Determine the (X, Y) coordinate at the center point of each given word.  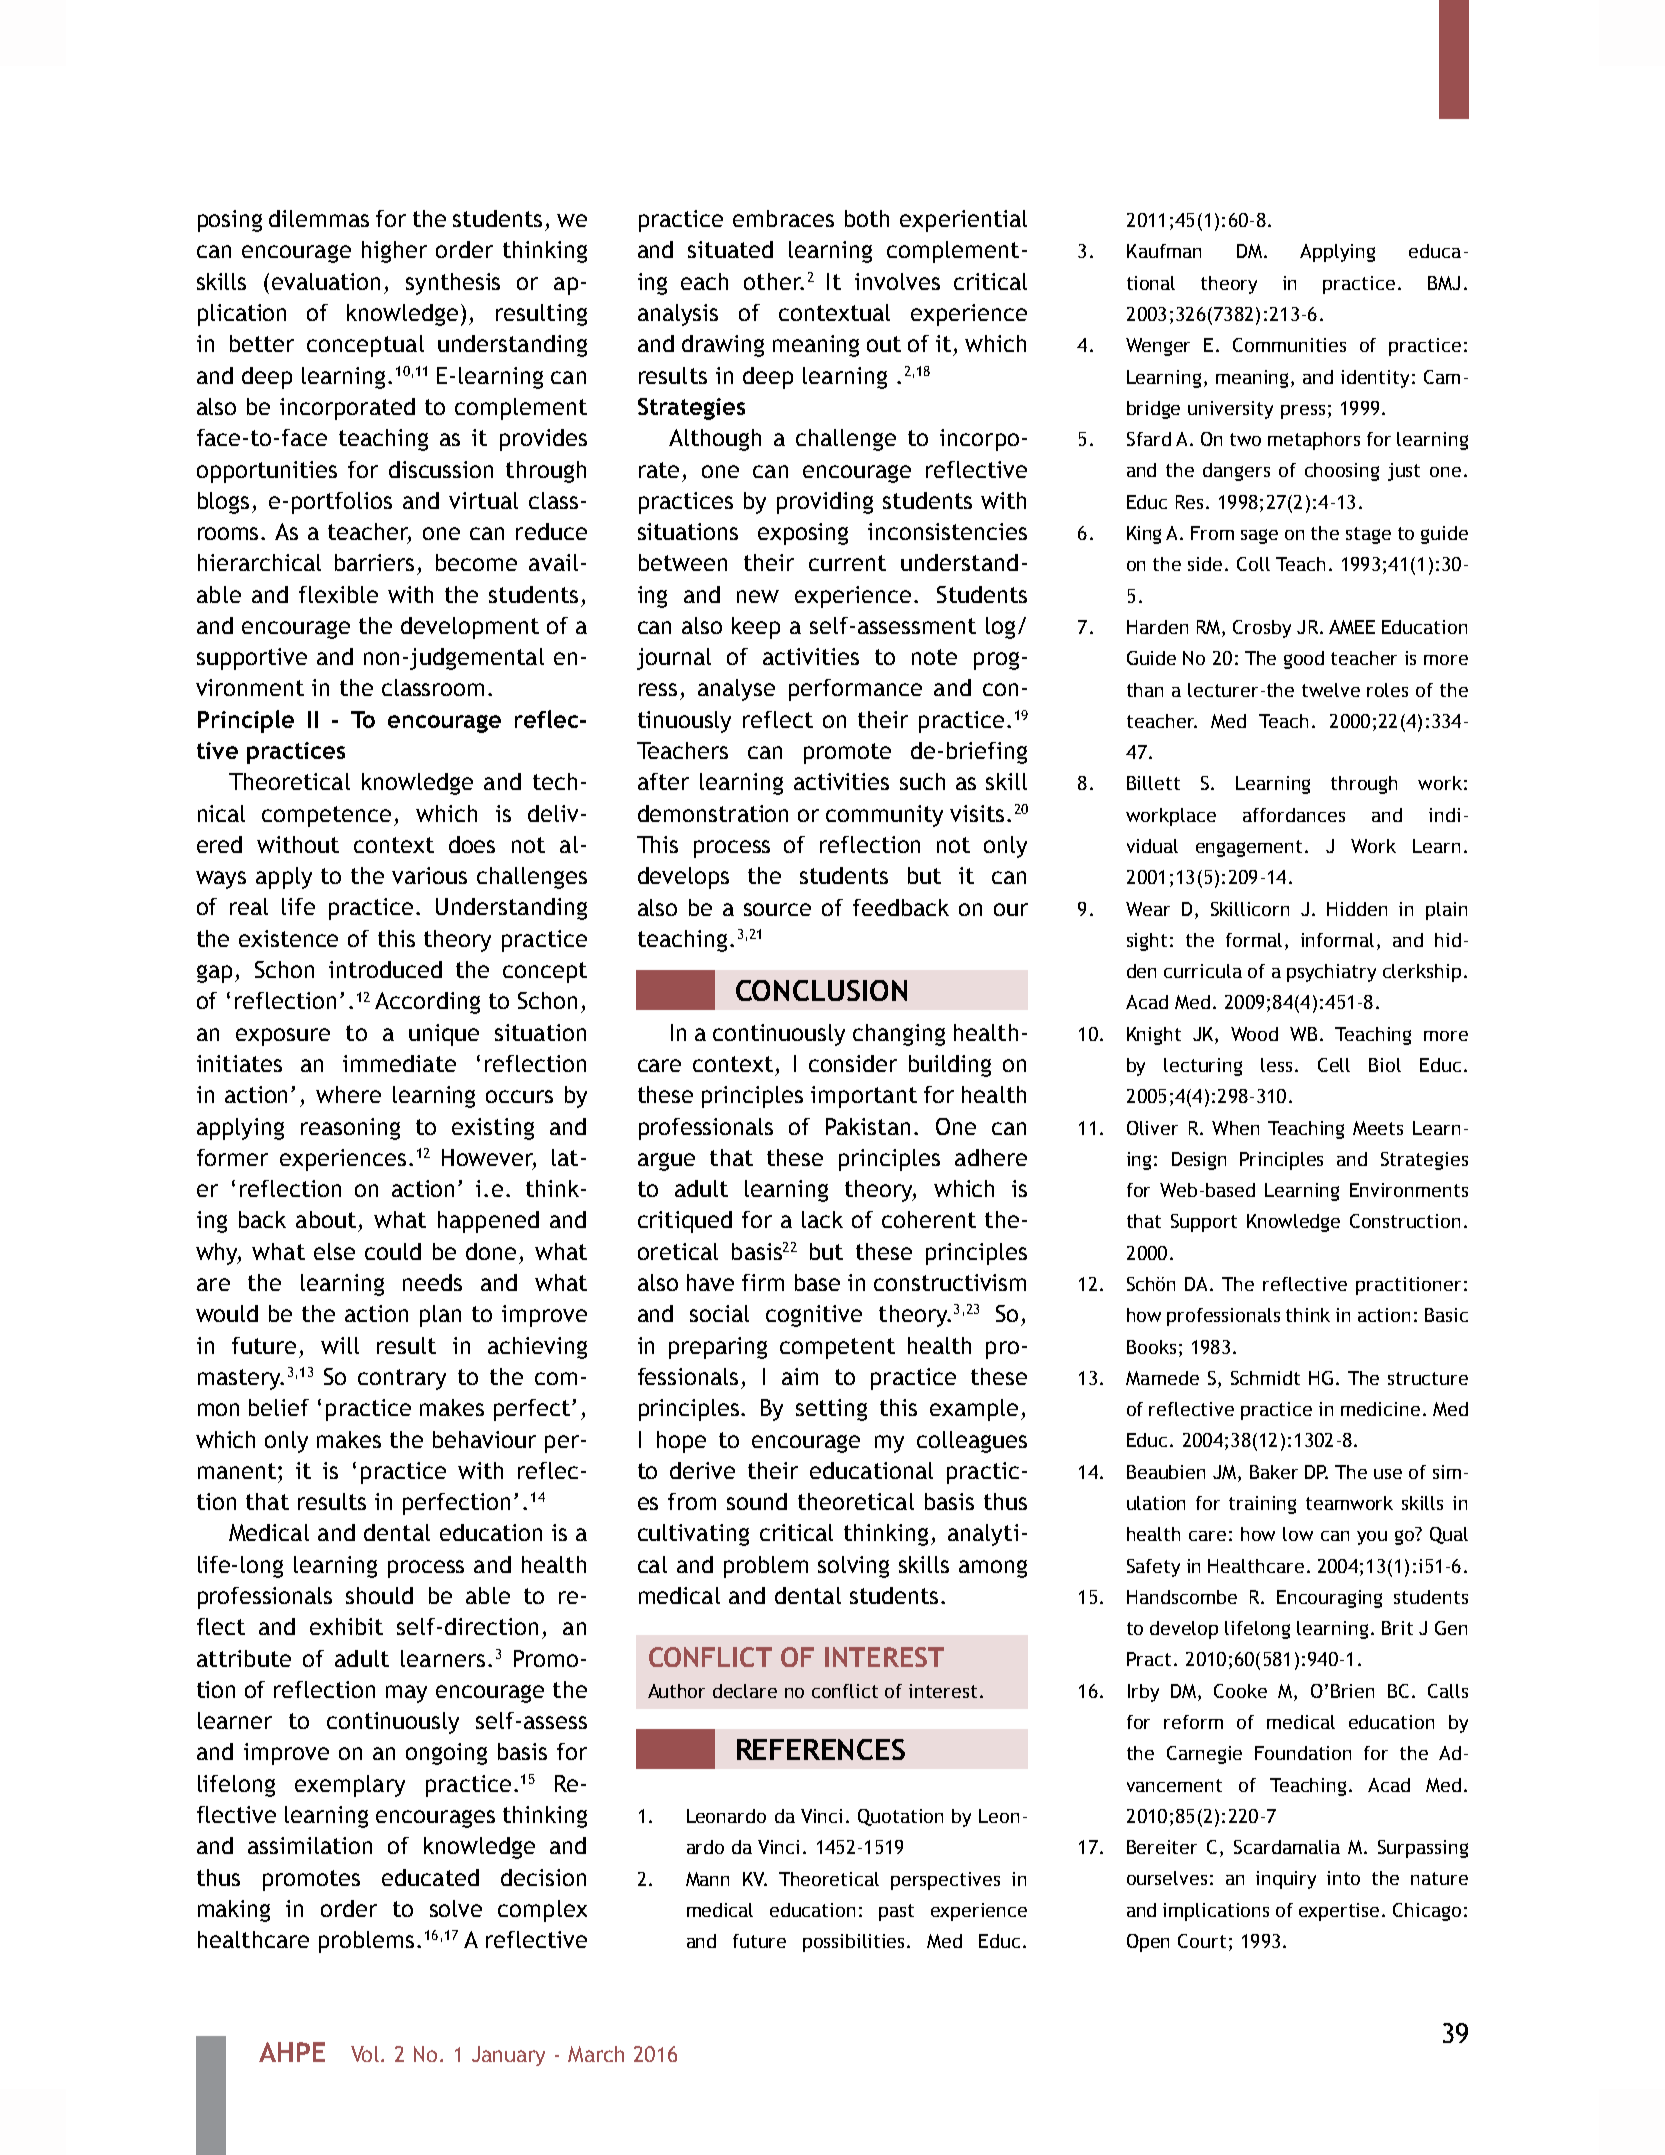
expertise (1341, 1912)
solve (456, 1908)
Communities (1289, 345)
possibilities (855, 1943)
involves (897, 281)
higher (394, 252)
